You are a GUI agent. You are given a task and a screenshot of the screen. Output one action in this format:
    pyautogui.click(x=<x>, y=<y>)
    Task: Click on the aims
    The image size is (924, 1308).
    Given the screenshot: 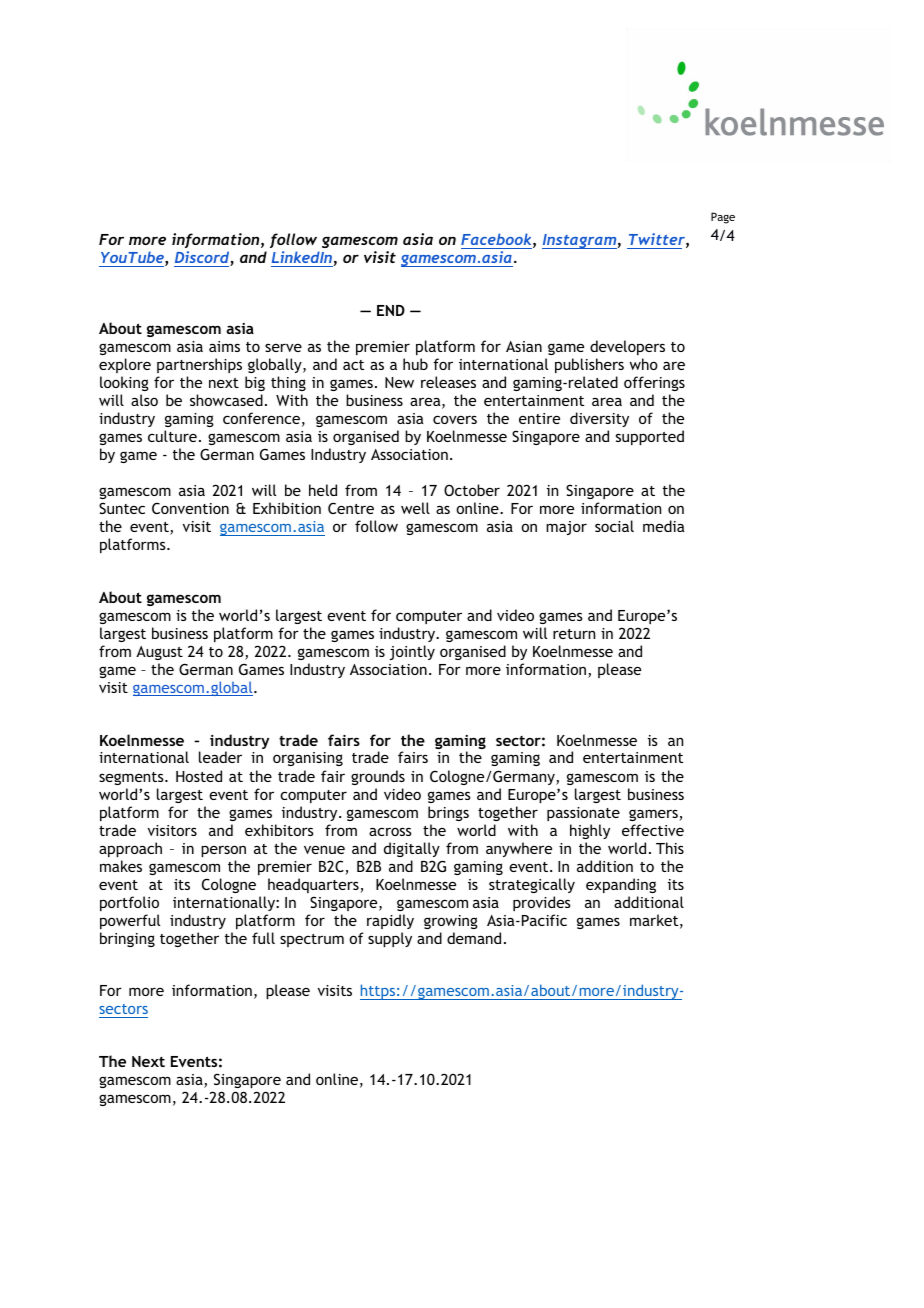 What is the action you would take?
    pyautogui.click(x=224, y=346)
